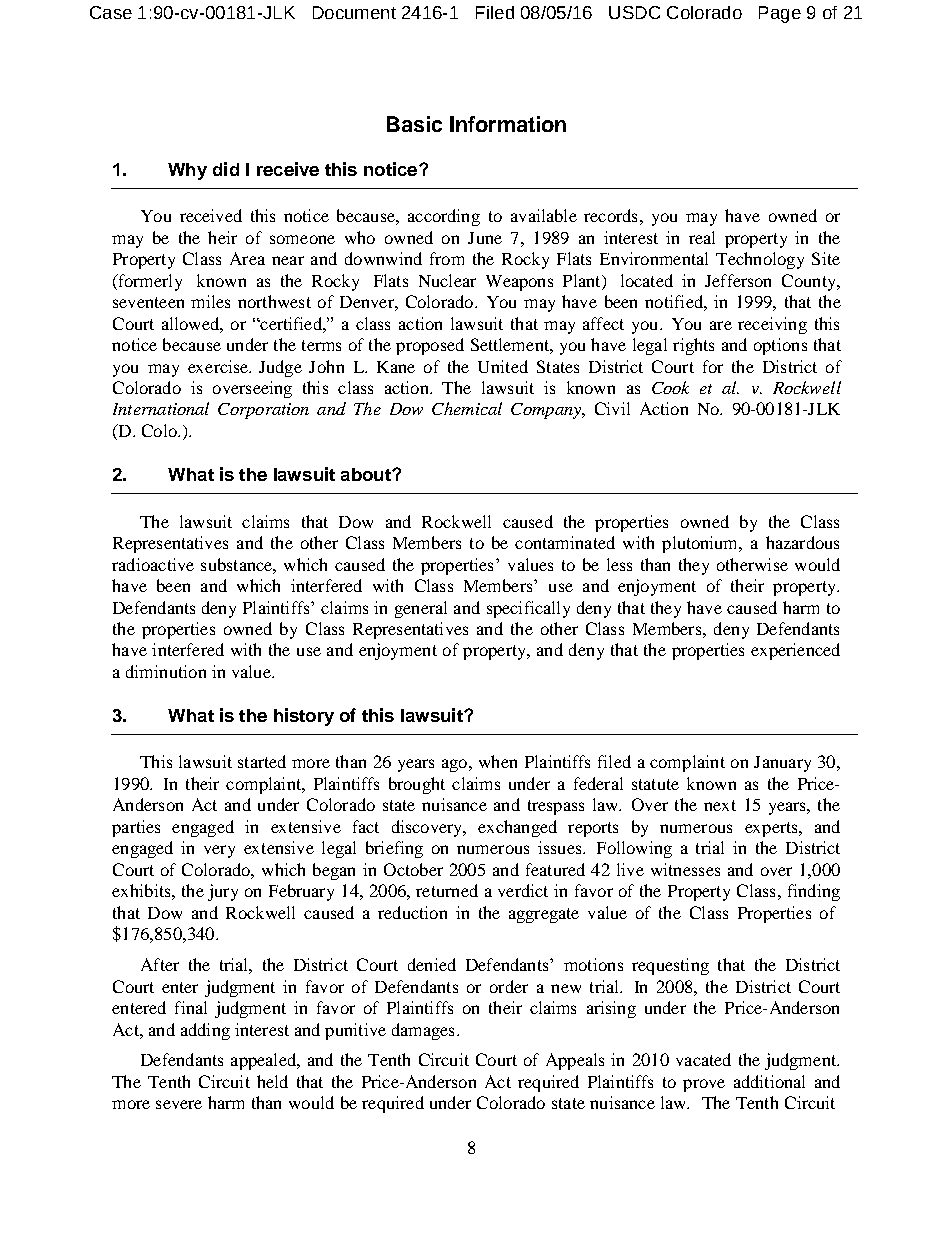 Image resolution: width=952 pixels, height=1233 pixels. What do you see at coordinates (447, 890) in the screenshot?
I see `returned` at bounding box center [447, 890].
